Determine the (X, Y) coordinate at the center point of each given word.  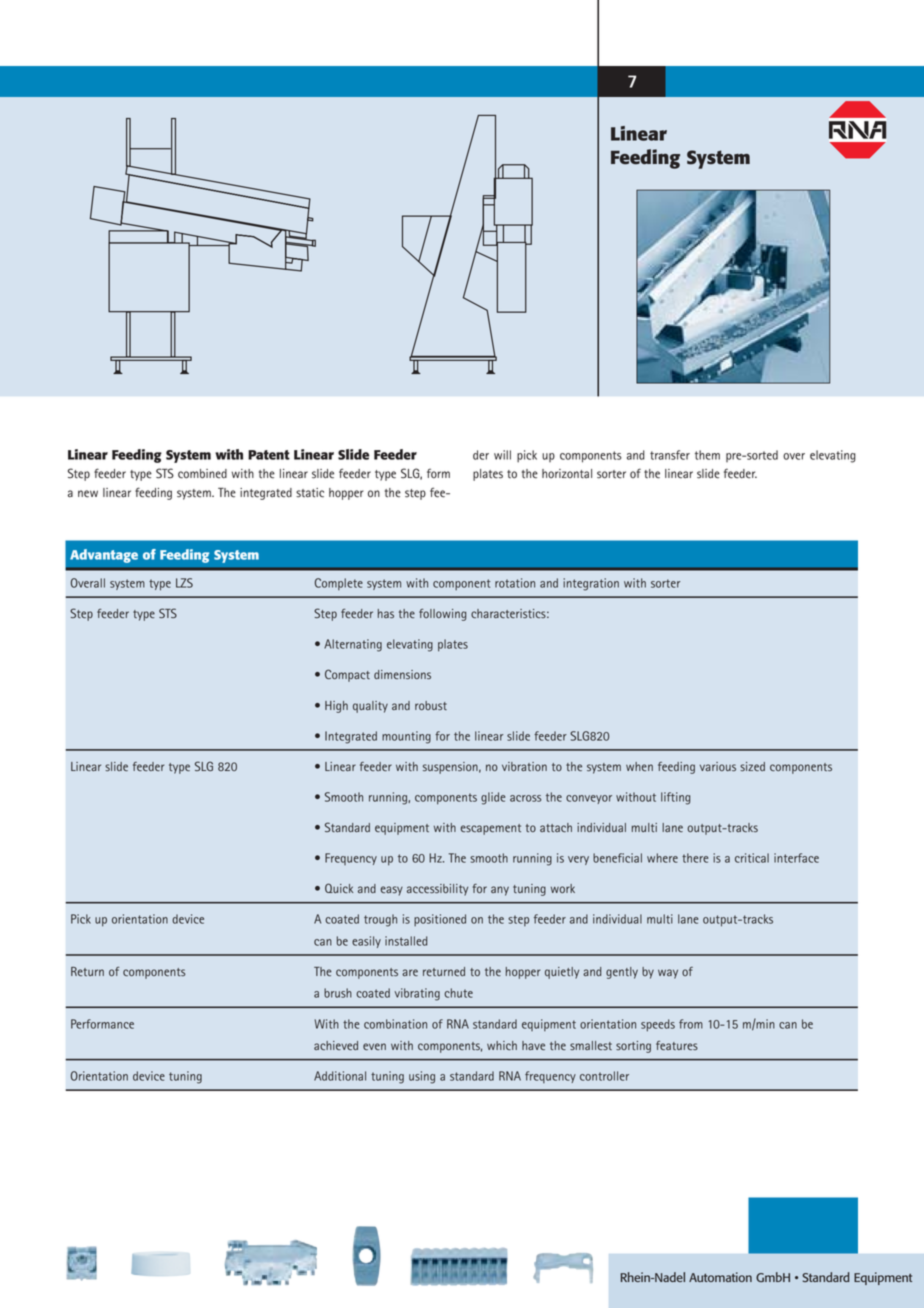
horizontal (567, 474)
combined (202, 474)
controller (604, 1076)
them (707, 455)
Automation (720, 1277)
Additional (340, 1076)
